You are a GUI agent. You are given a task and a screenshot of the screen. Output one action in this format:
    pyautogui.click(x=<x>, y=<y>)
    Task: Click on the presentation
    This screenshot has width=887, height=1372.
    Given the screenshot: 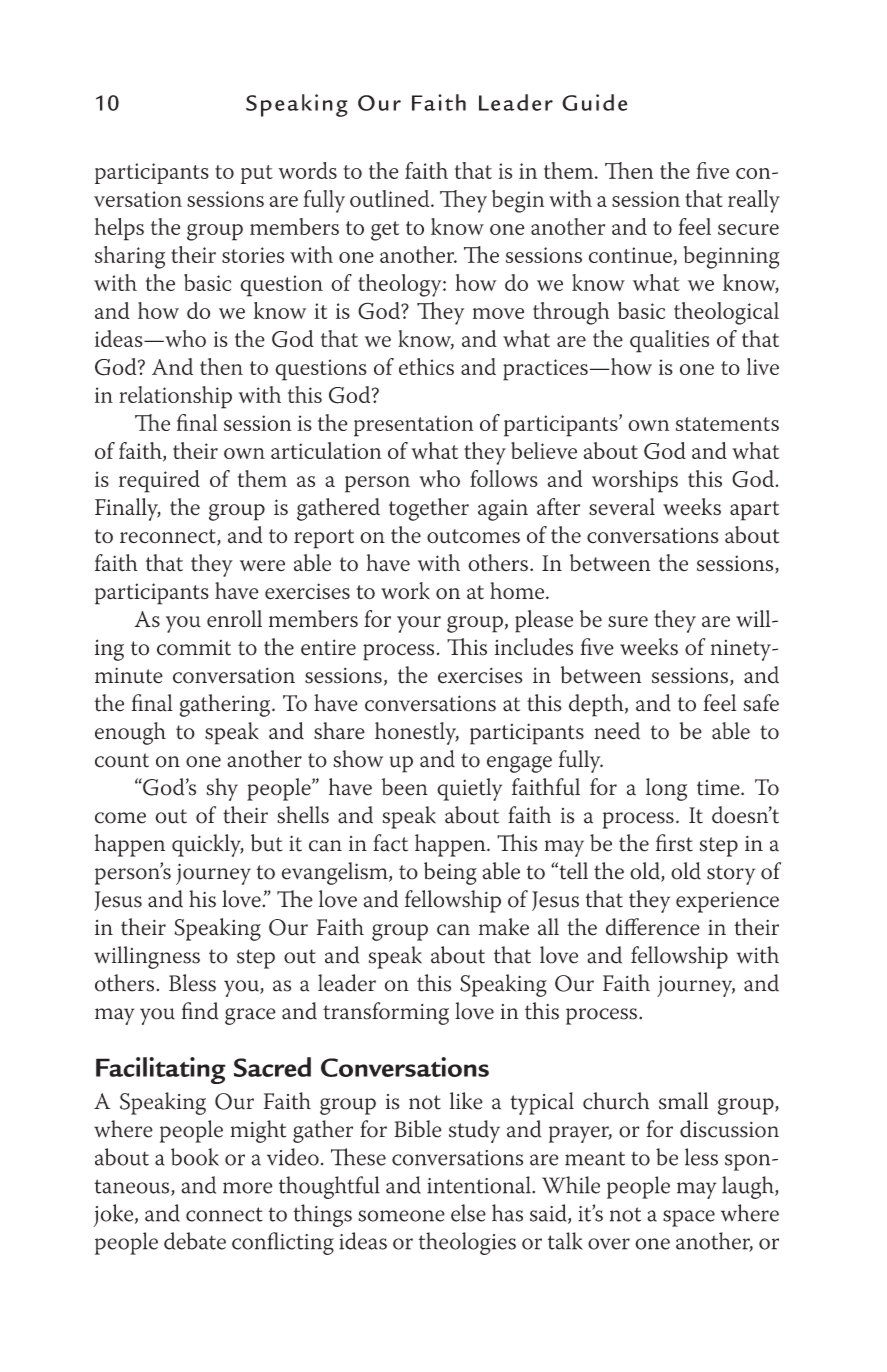 What is the action you would take?
    pyautogui.click(x=414, y=426)
